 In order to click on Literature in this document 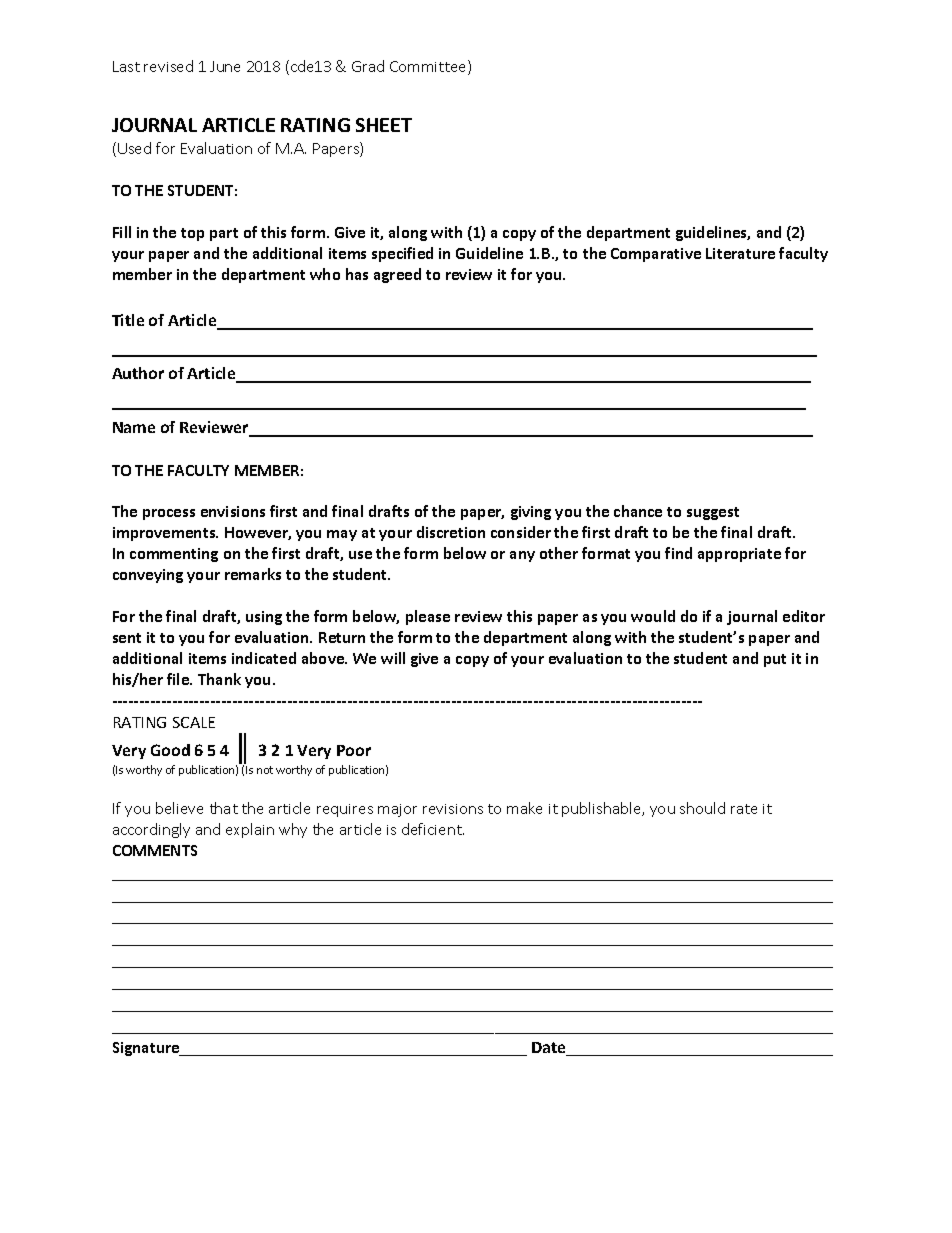, I will do `click(740, 253)`.
